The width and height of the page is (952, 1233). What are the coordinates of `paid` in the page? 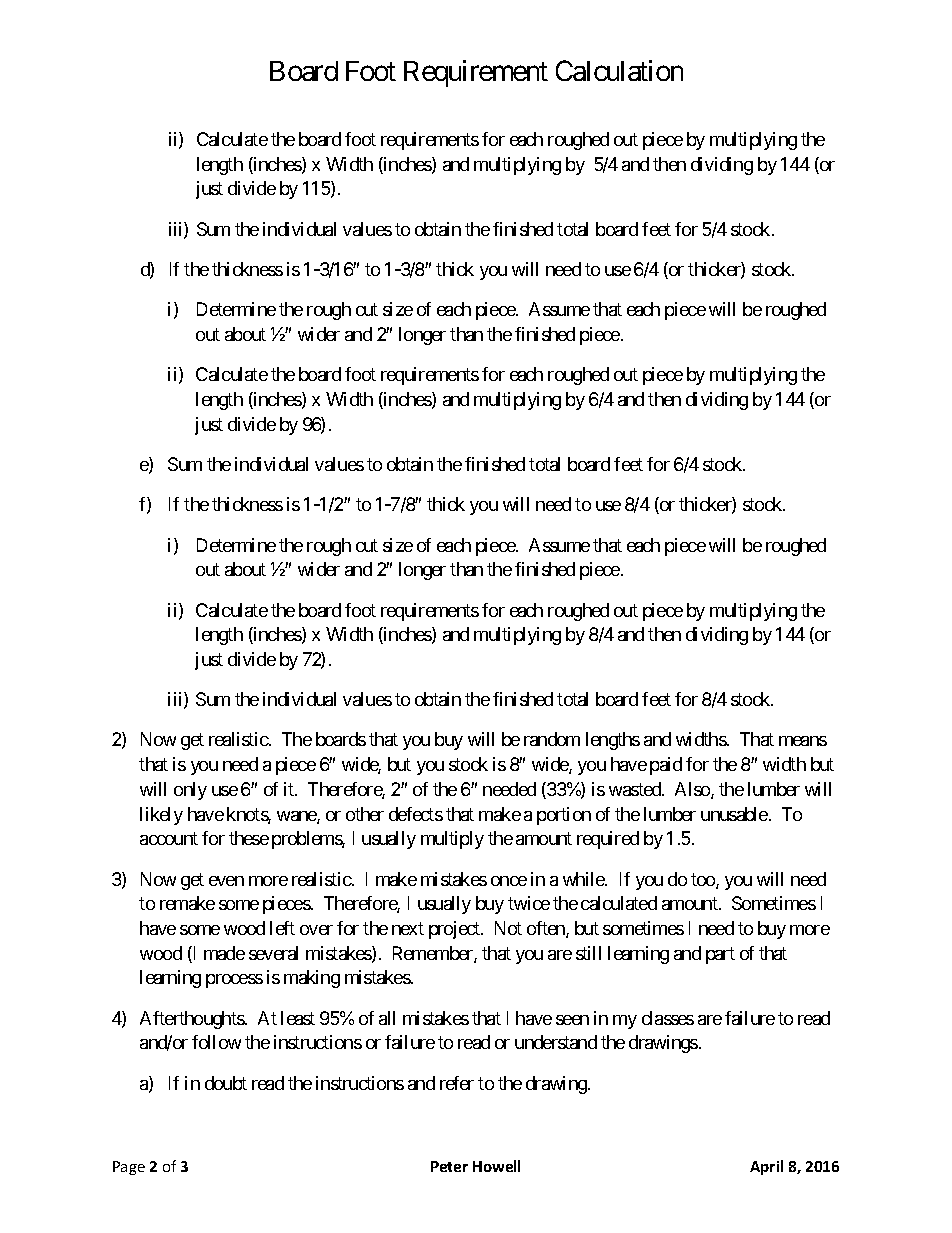 It's located at (666, 766).
